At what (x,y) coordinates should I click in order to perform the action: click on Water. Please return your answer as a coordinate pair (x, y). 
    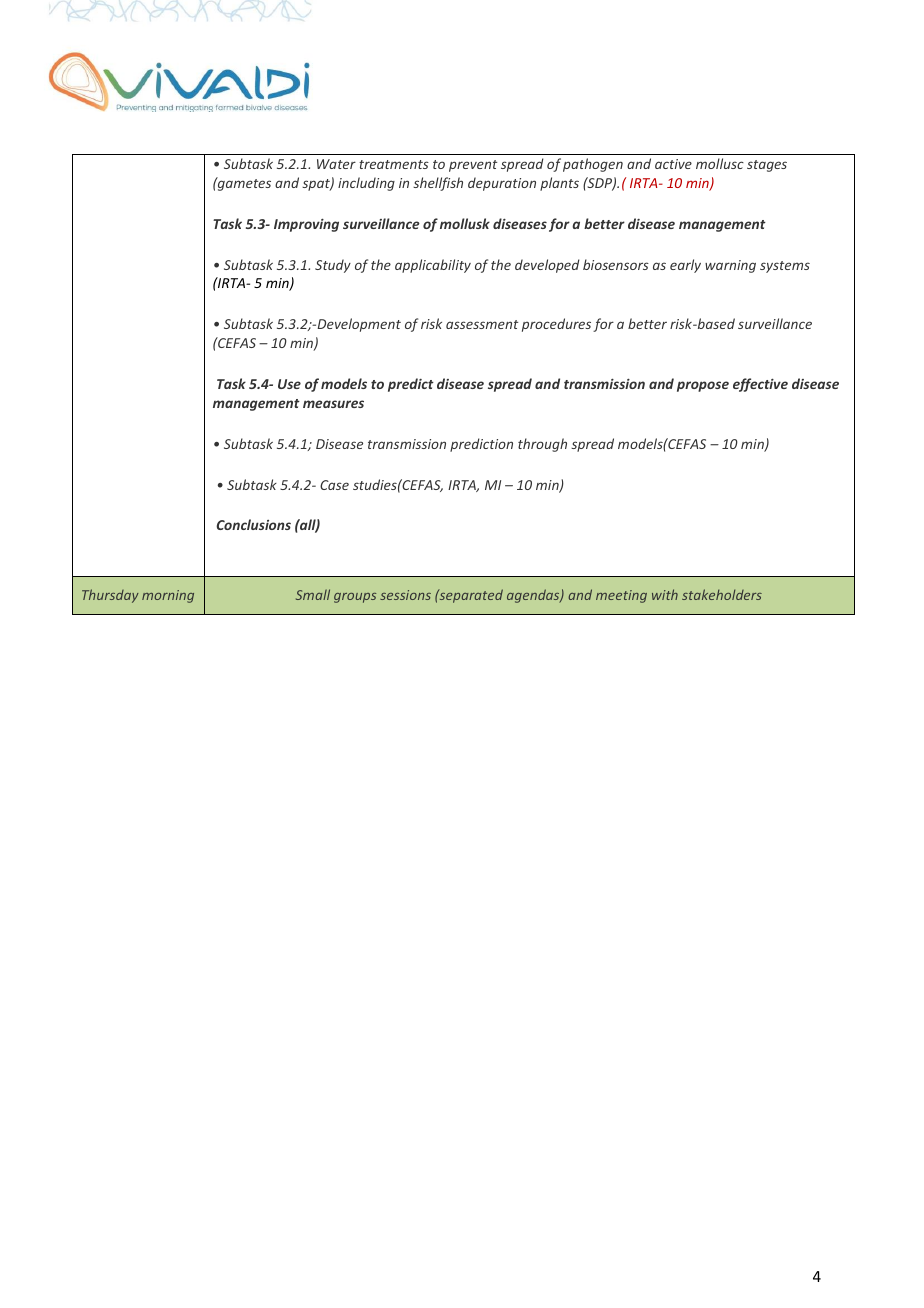
    Looking at the image, I should click on (336, 164).
